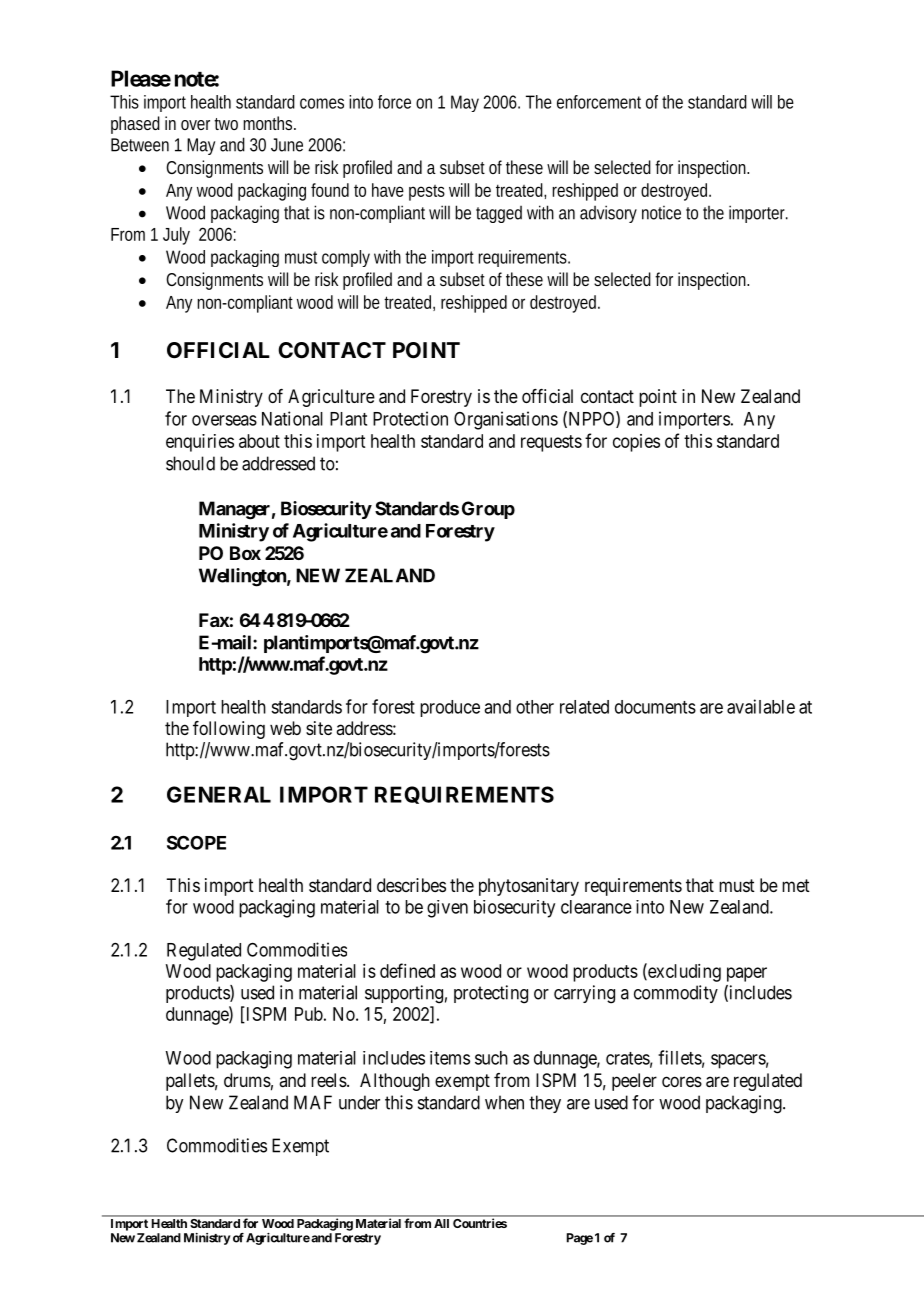 This screenshot has width=924, height=1308. What do you see at coordinates (214, 620) in the screenshot?
I see `Fax` at bounding box center [214, 620].
